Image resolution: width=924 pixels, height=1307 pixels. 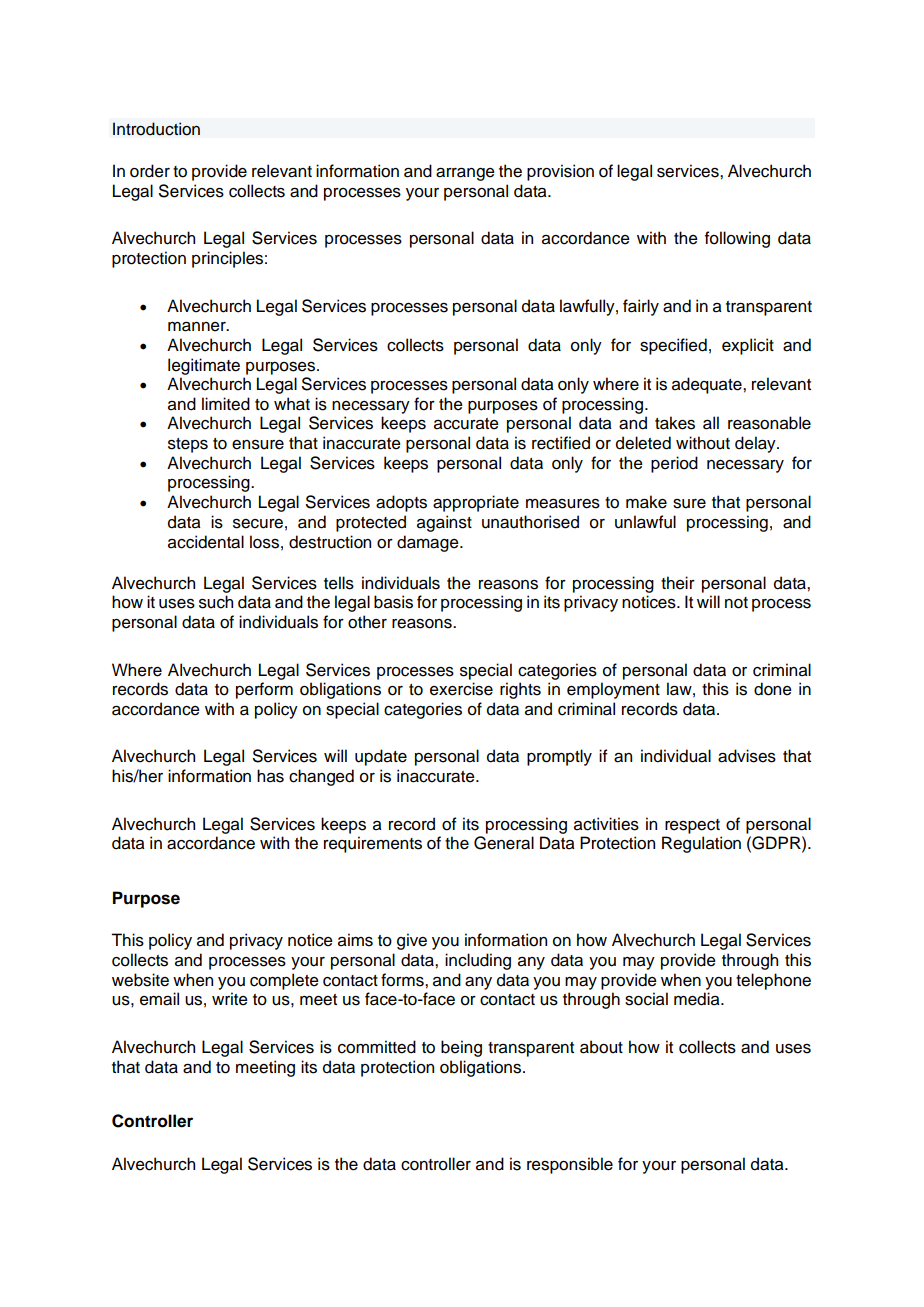 What do you see at coordinates (678, 583) in the page?
I see `their` at bounding box center [678, 583].
